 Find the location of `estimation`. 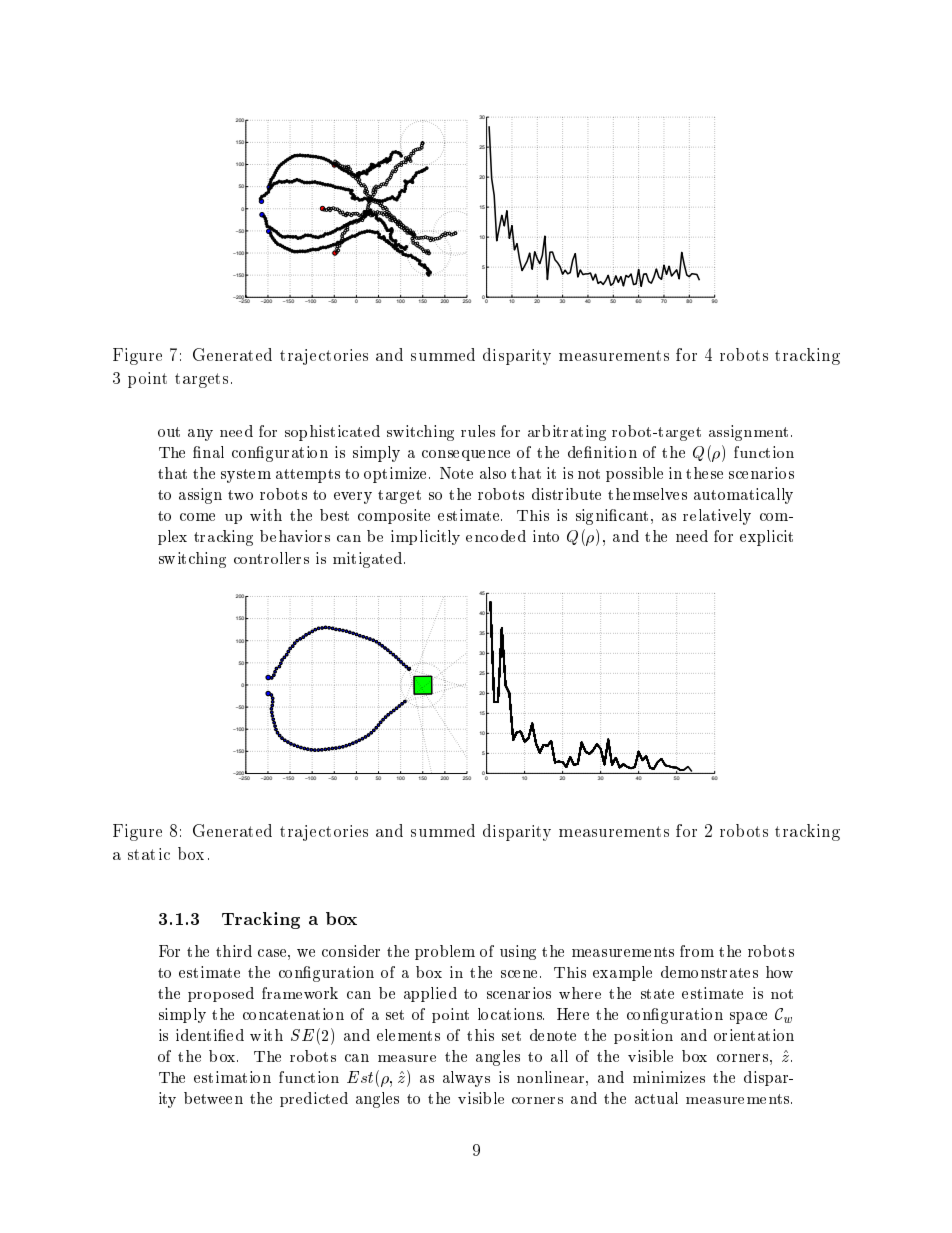

estimation is located at coordinates (232, 1077).
